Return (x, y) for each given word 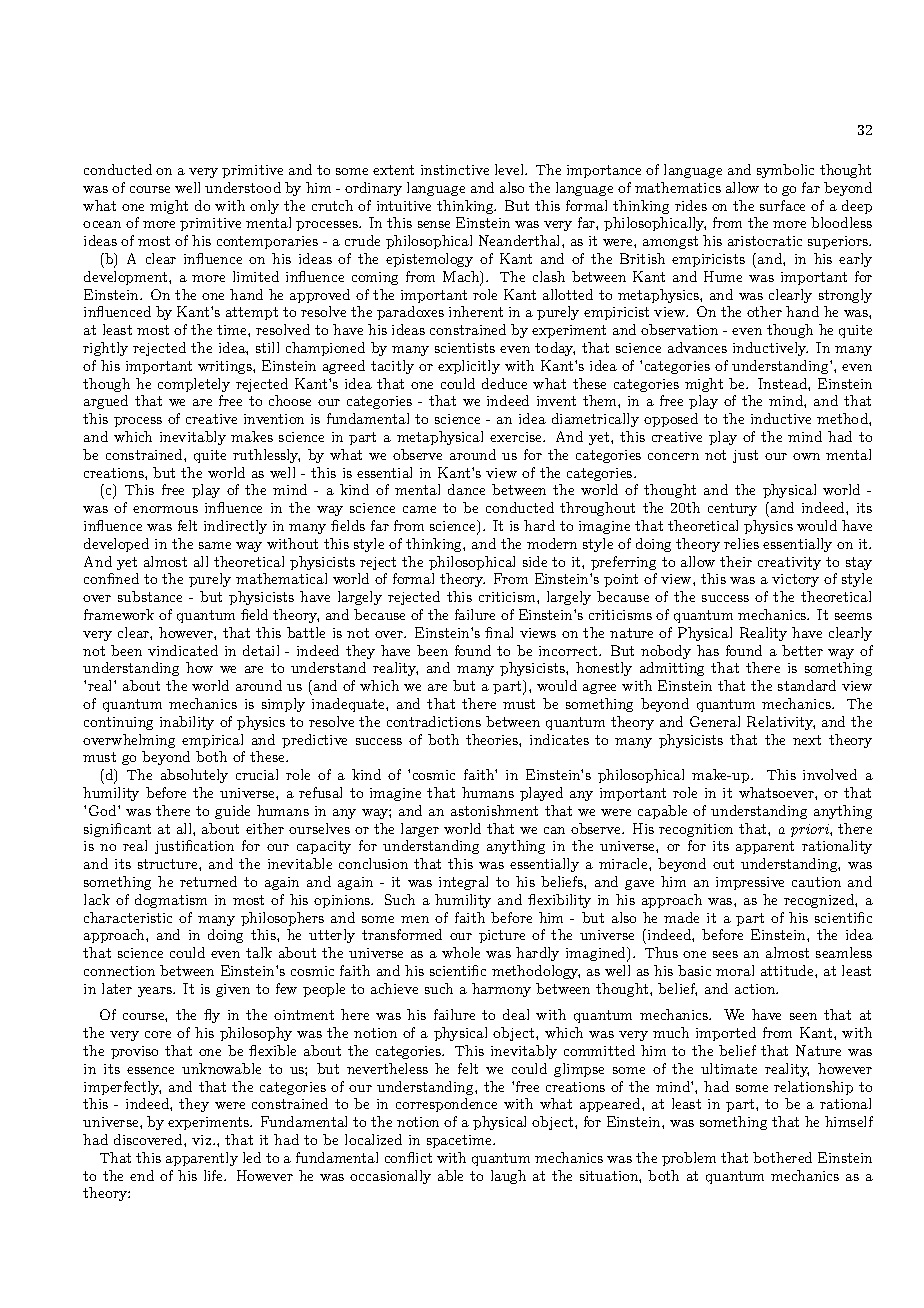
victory (795, 580)
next (807, 740)
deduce (504, 383)
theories (493, 739)
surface (782, 205)
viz (203, 1140)
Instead (783, 383)
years (156, 992)
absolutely (194, 776)
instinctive (455, 170)
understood (243, 187)
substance (150, 596)
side (535, 561)
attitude (788, 970)
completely (194, 385)
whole (461, 952)
